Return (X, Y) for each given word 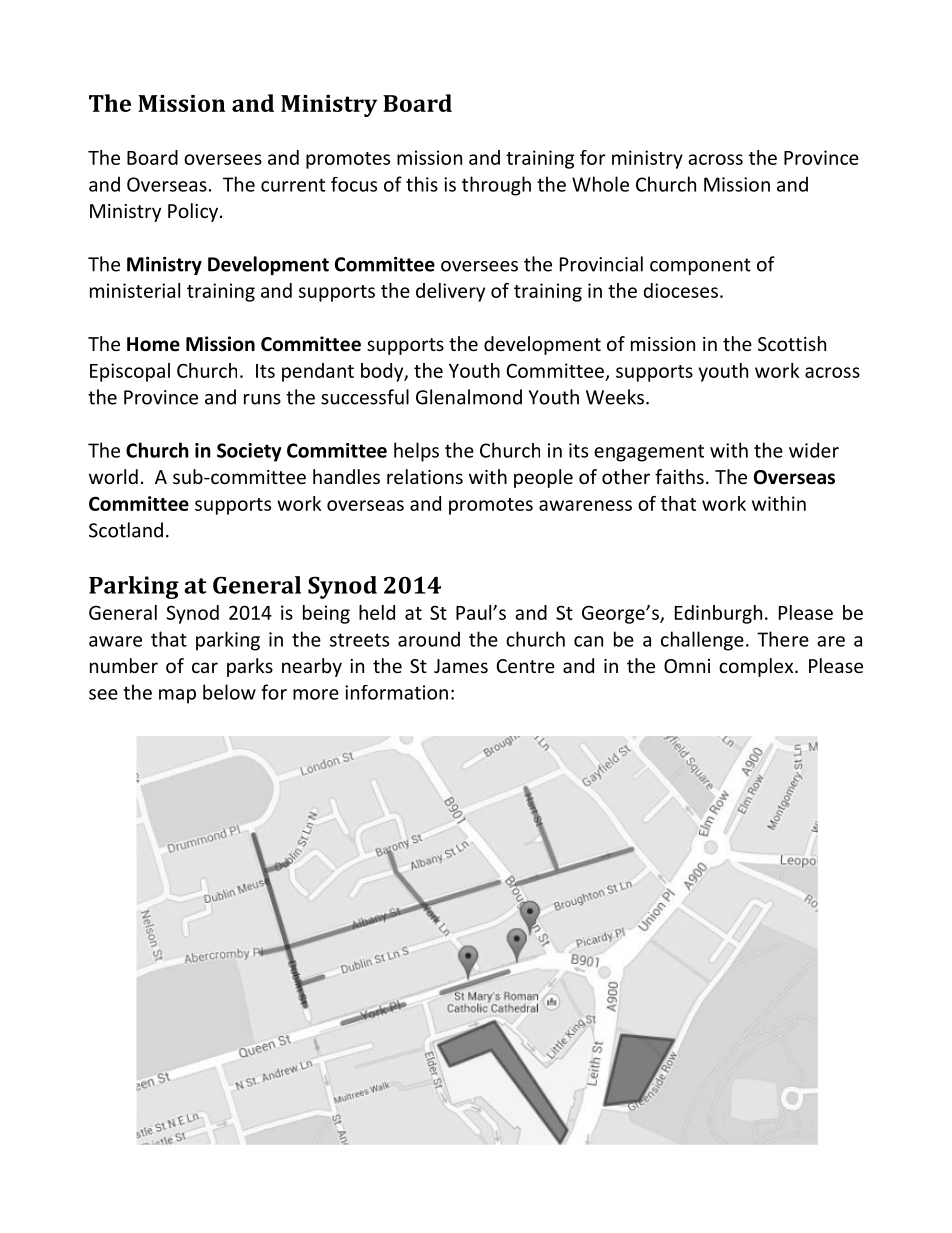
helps (416, 452)
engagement (649, 453)
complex (757, 667)
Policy (194, 212)
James (461, 666)
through (496, 186)
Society (249, 452)
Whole (600, 184)
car (205, 667)
